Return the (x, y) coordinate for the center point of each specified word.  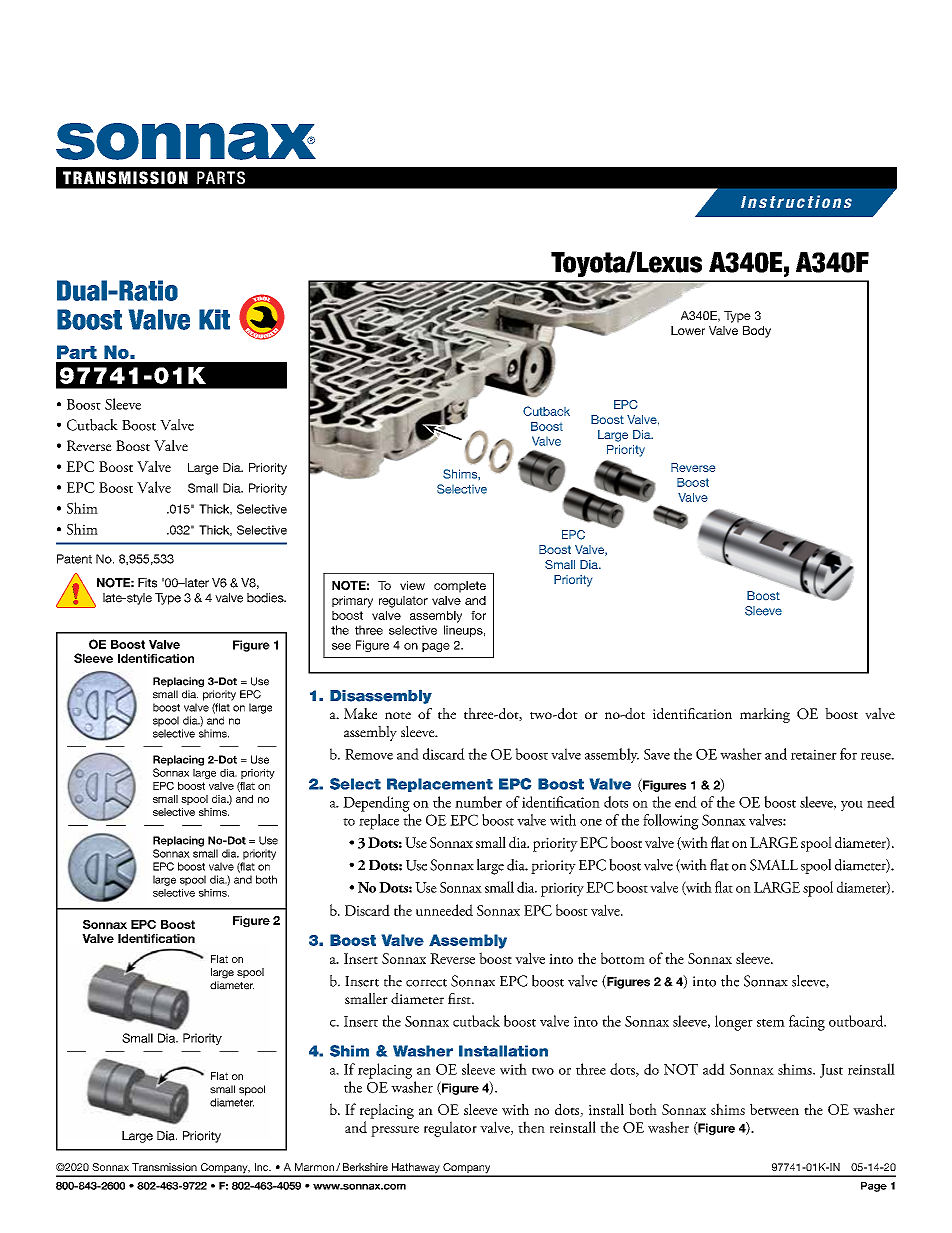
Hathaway (416, 1169)
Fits (147, 583)
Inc (263, 1167)
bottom (623, 958)
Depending (376, 804)
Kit (214, 319)
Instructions (796, 201)
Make (360, 713)
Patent (74, 559)
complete (460, 587)
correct (426, 983)
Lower (688, 330)
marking (765, 715)
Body (757, 332)
